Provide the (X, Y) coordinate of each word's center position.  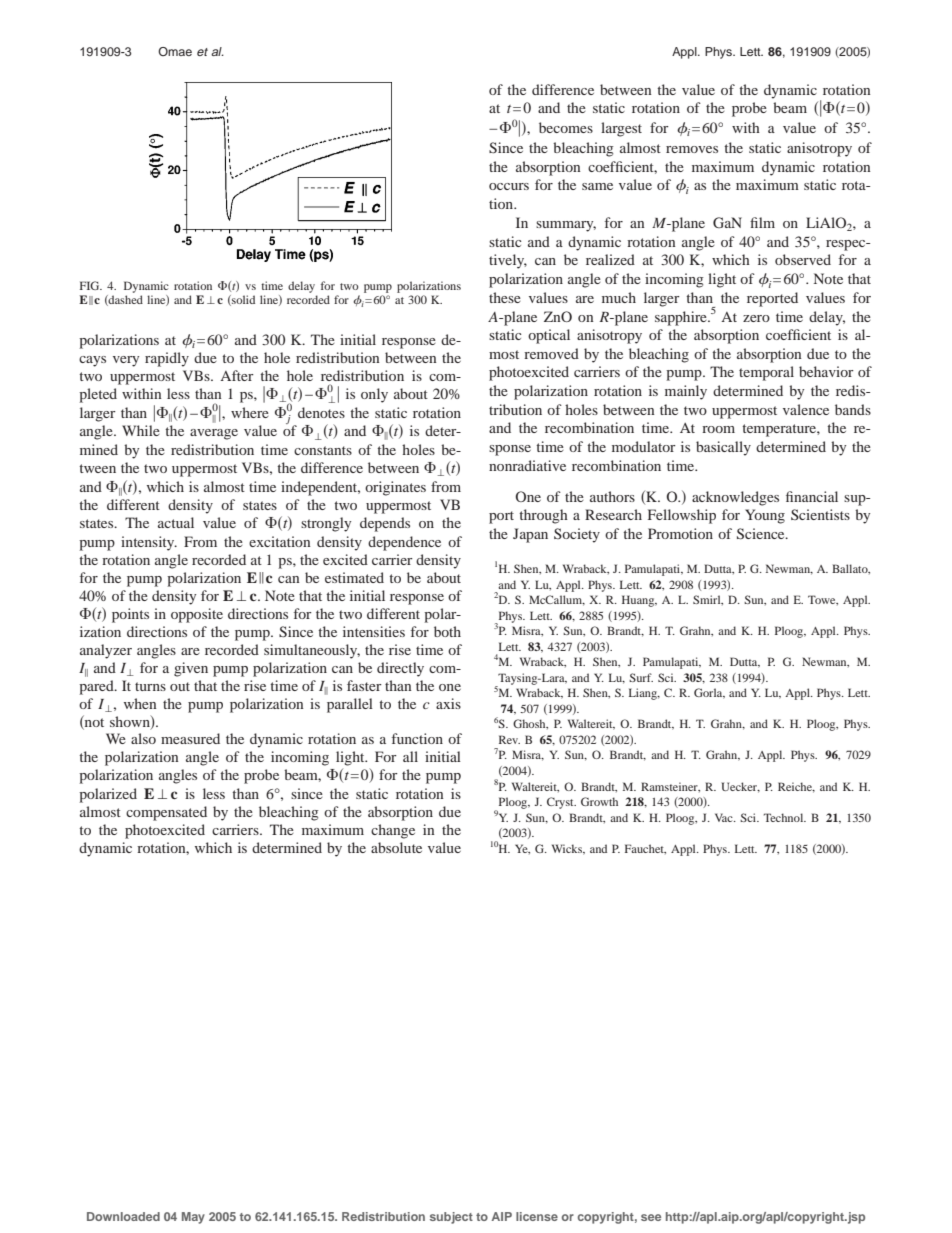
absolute (396, 847)
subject (451, 1218)
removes (692, 149)
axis (448, 703)
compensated (166, 813)
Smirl (708, 600)
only (374, 395)
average (214, 434)
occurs (509, 186)
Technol (785, 817)
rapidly (167, 359)
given (191, 669)
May (193, 1218)
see (651, 1217)
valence (806, 409)
